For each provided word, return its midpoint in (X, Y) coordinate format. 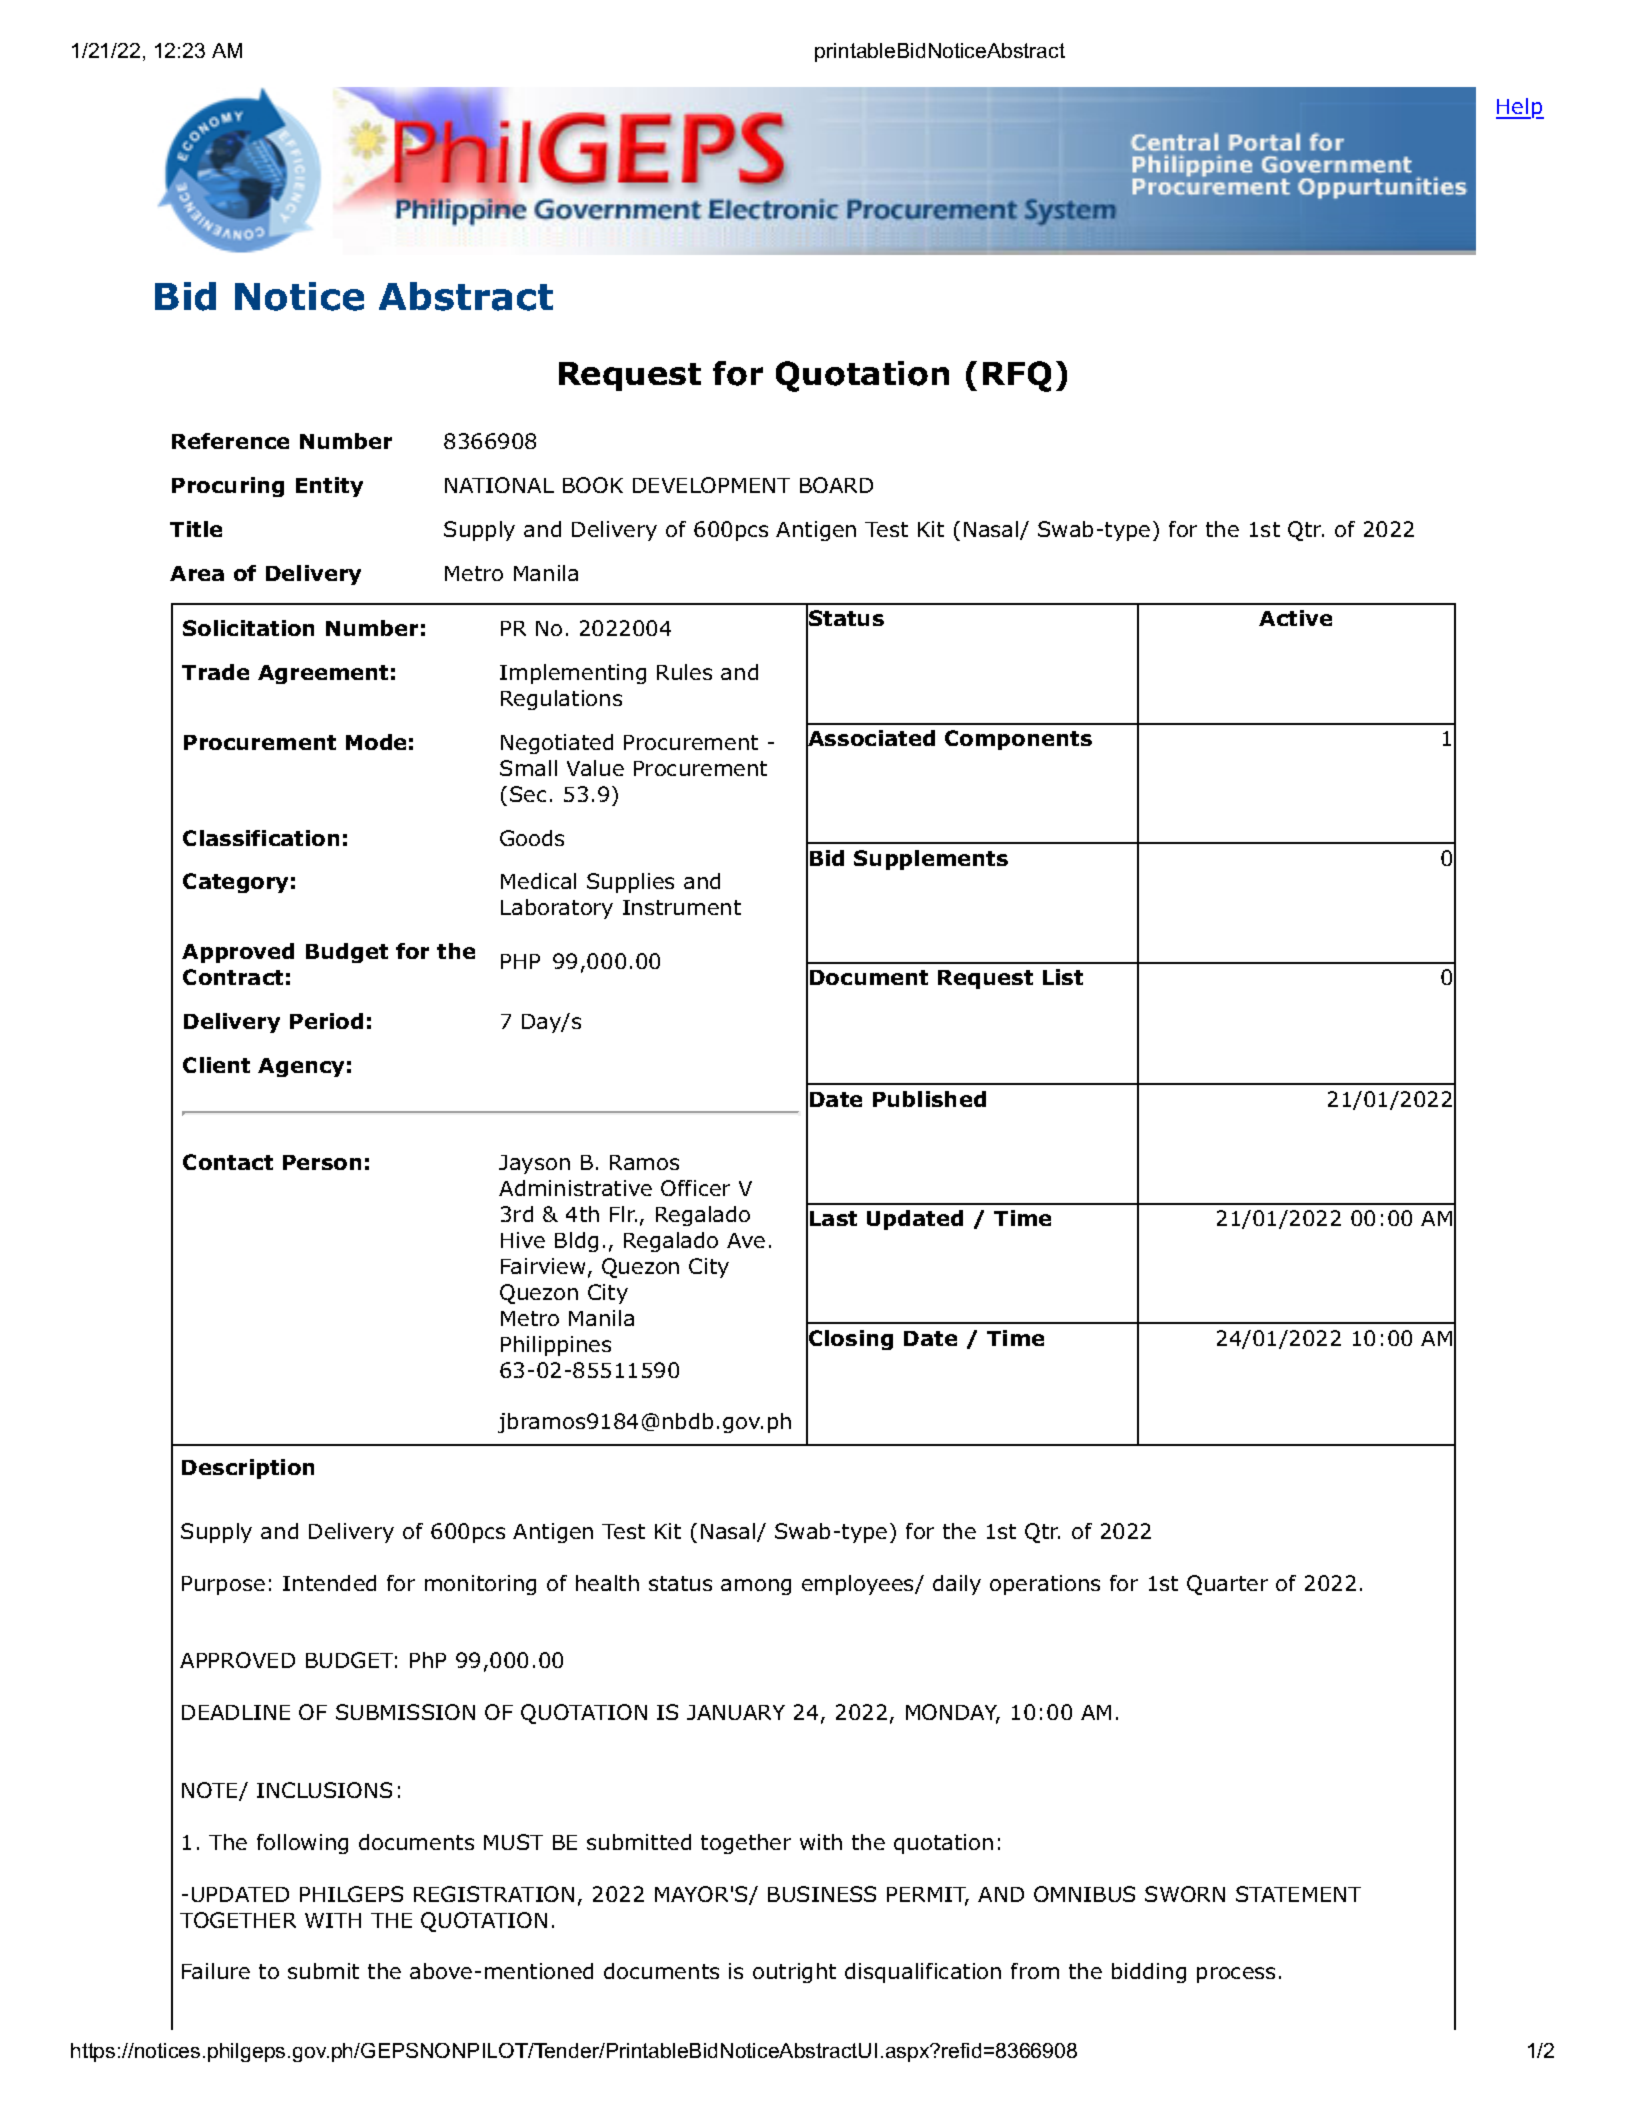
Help (1520, 108)
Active (1295, 618)
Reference (230, 441)
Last (833, 1218)
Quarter (1227, 1585)
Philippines (556, 1346)
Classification (261, 838)
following (302, 1844)
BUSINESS (822, 1894)
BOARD (836, 485)
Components (1018, 740)
